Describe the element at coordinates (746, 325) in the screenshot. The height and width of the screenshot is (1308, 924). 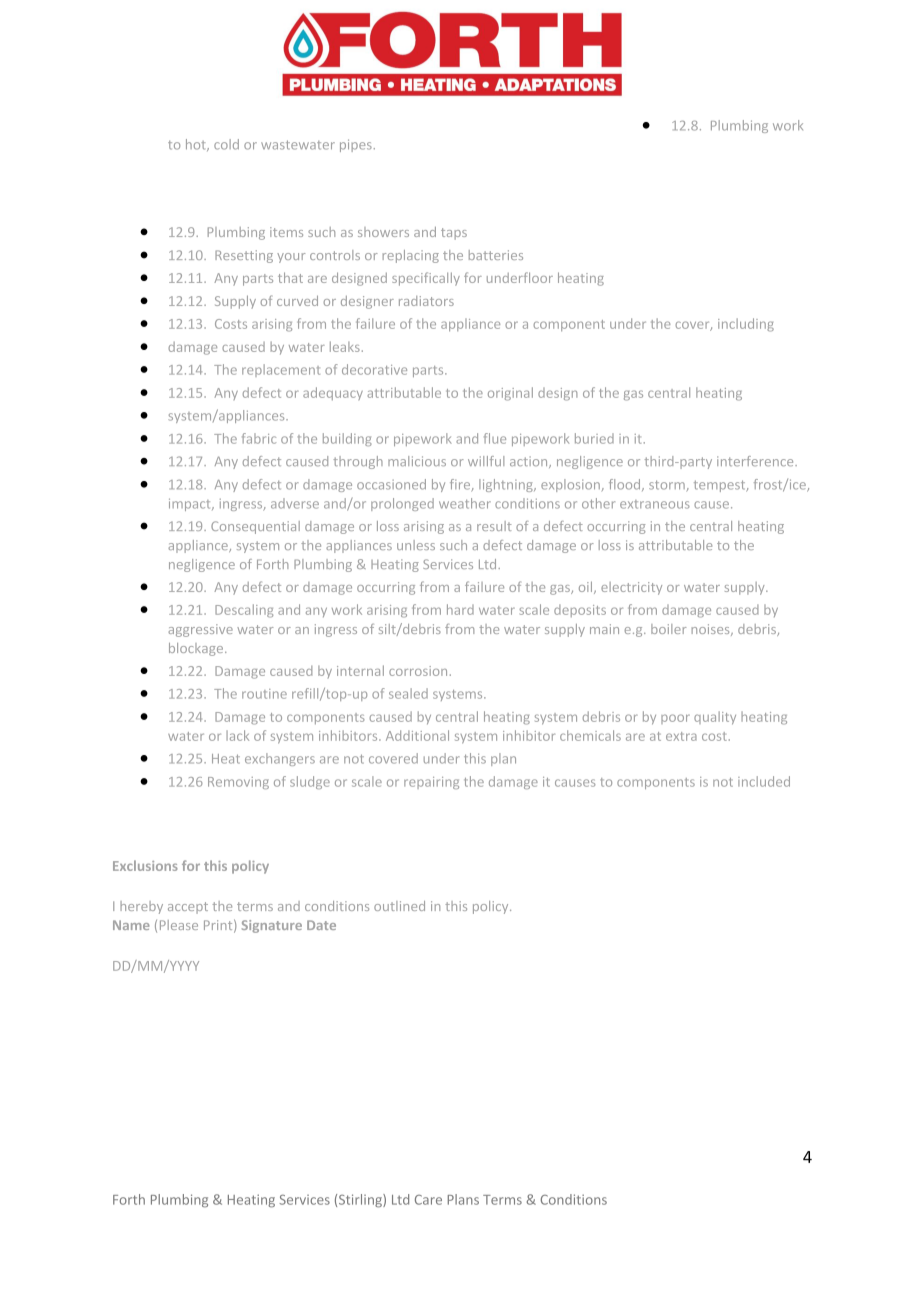
I see `including` at that location.
